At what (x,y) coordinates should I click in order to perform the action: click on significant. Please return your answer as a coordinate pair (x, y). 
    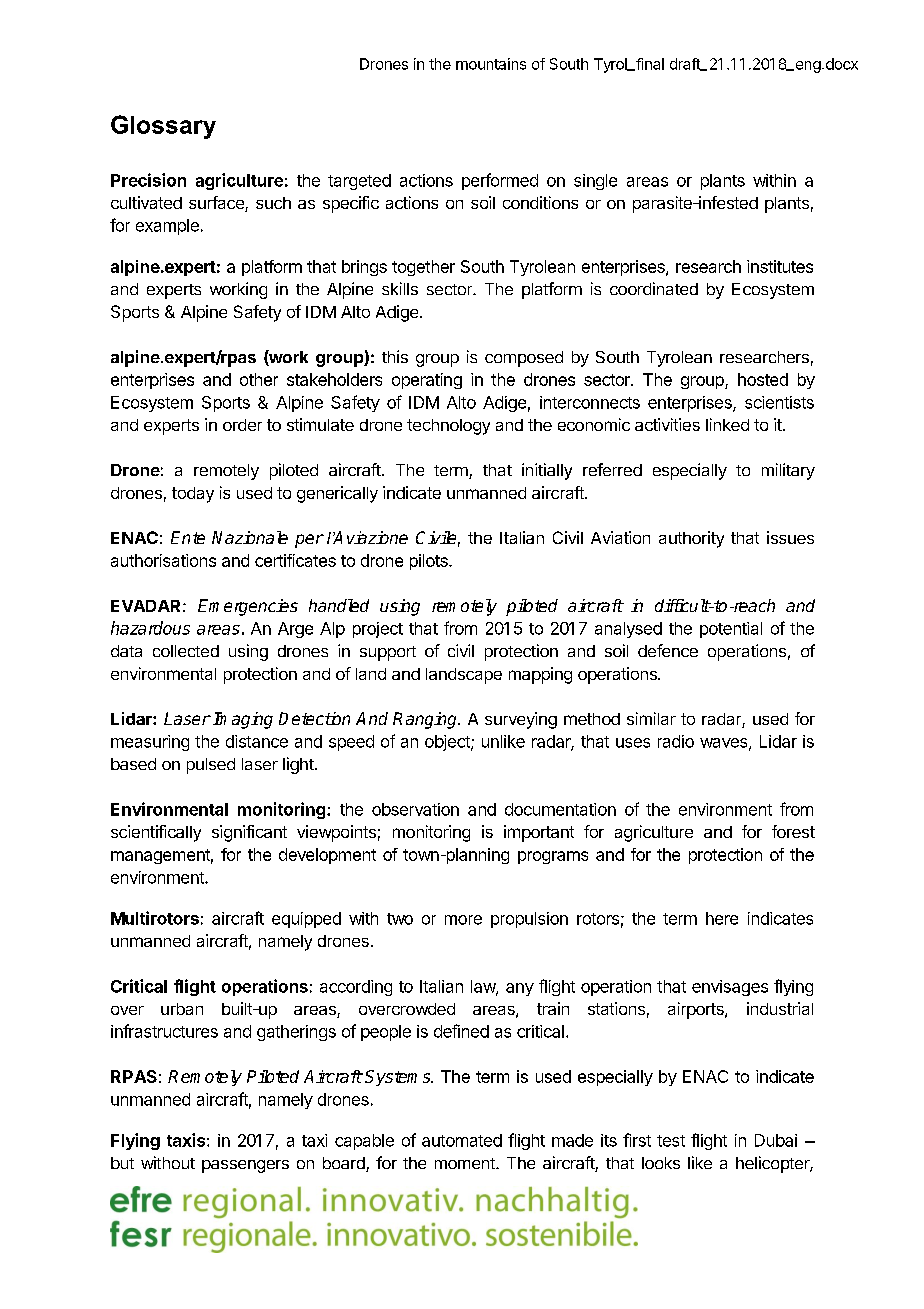
    Looking at the image, I should click on (249, 833).
